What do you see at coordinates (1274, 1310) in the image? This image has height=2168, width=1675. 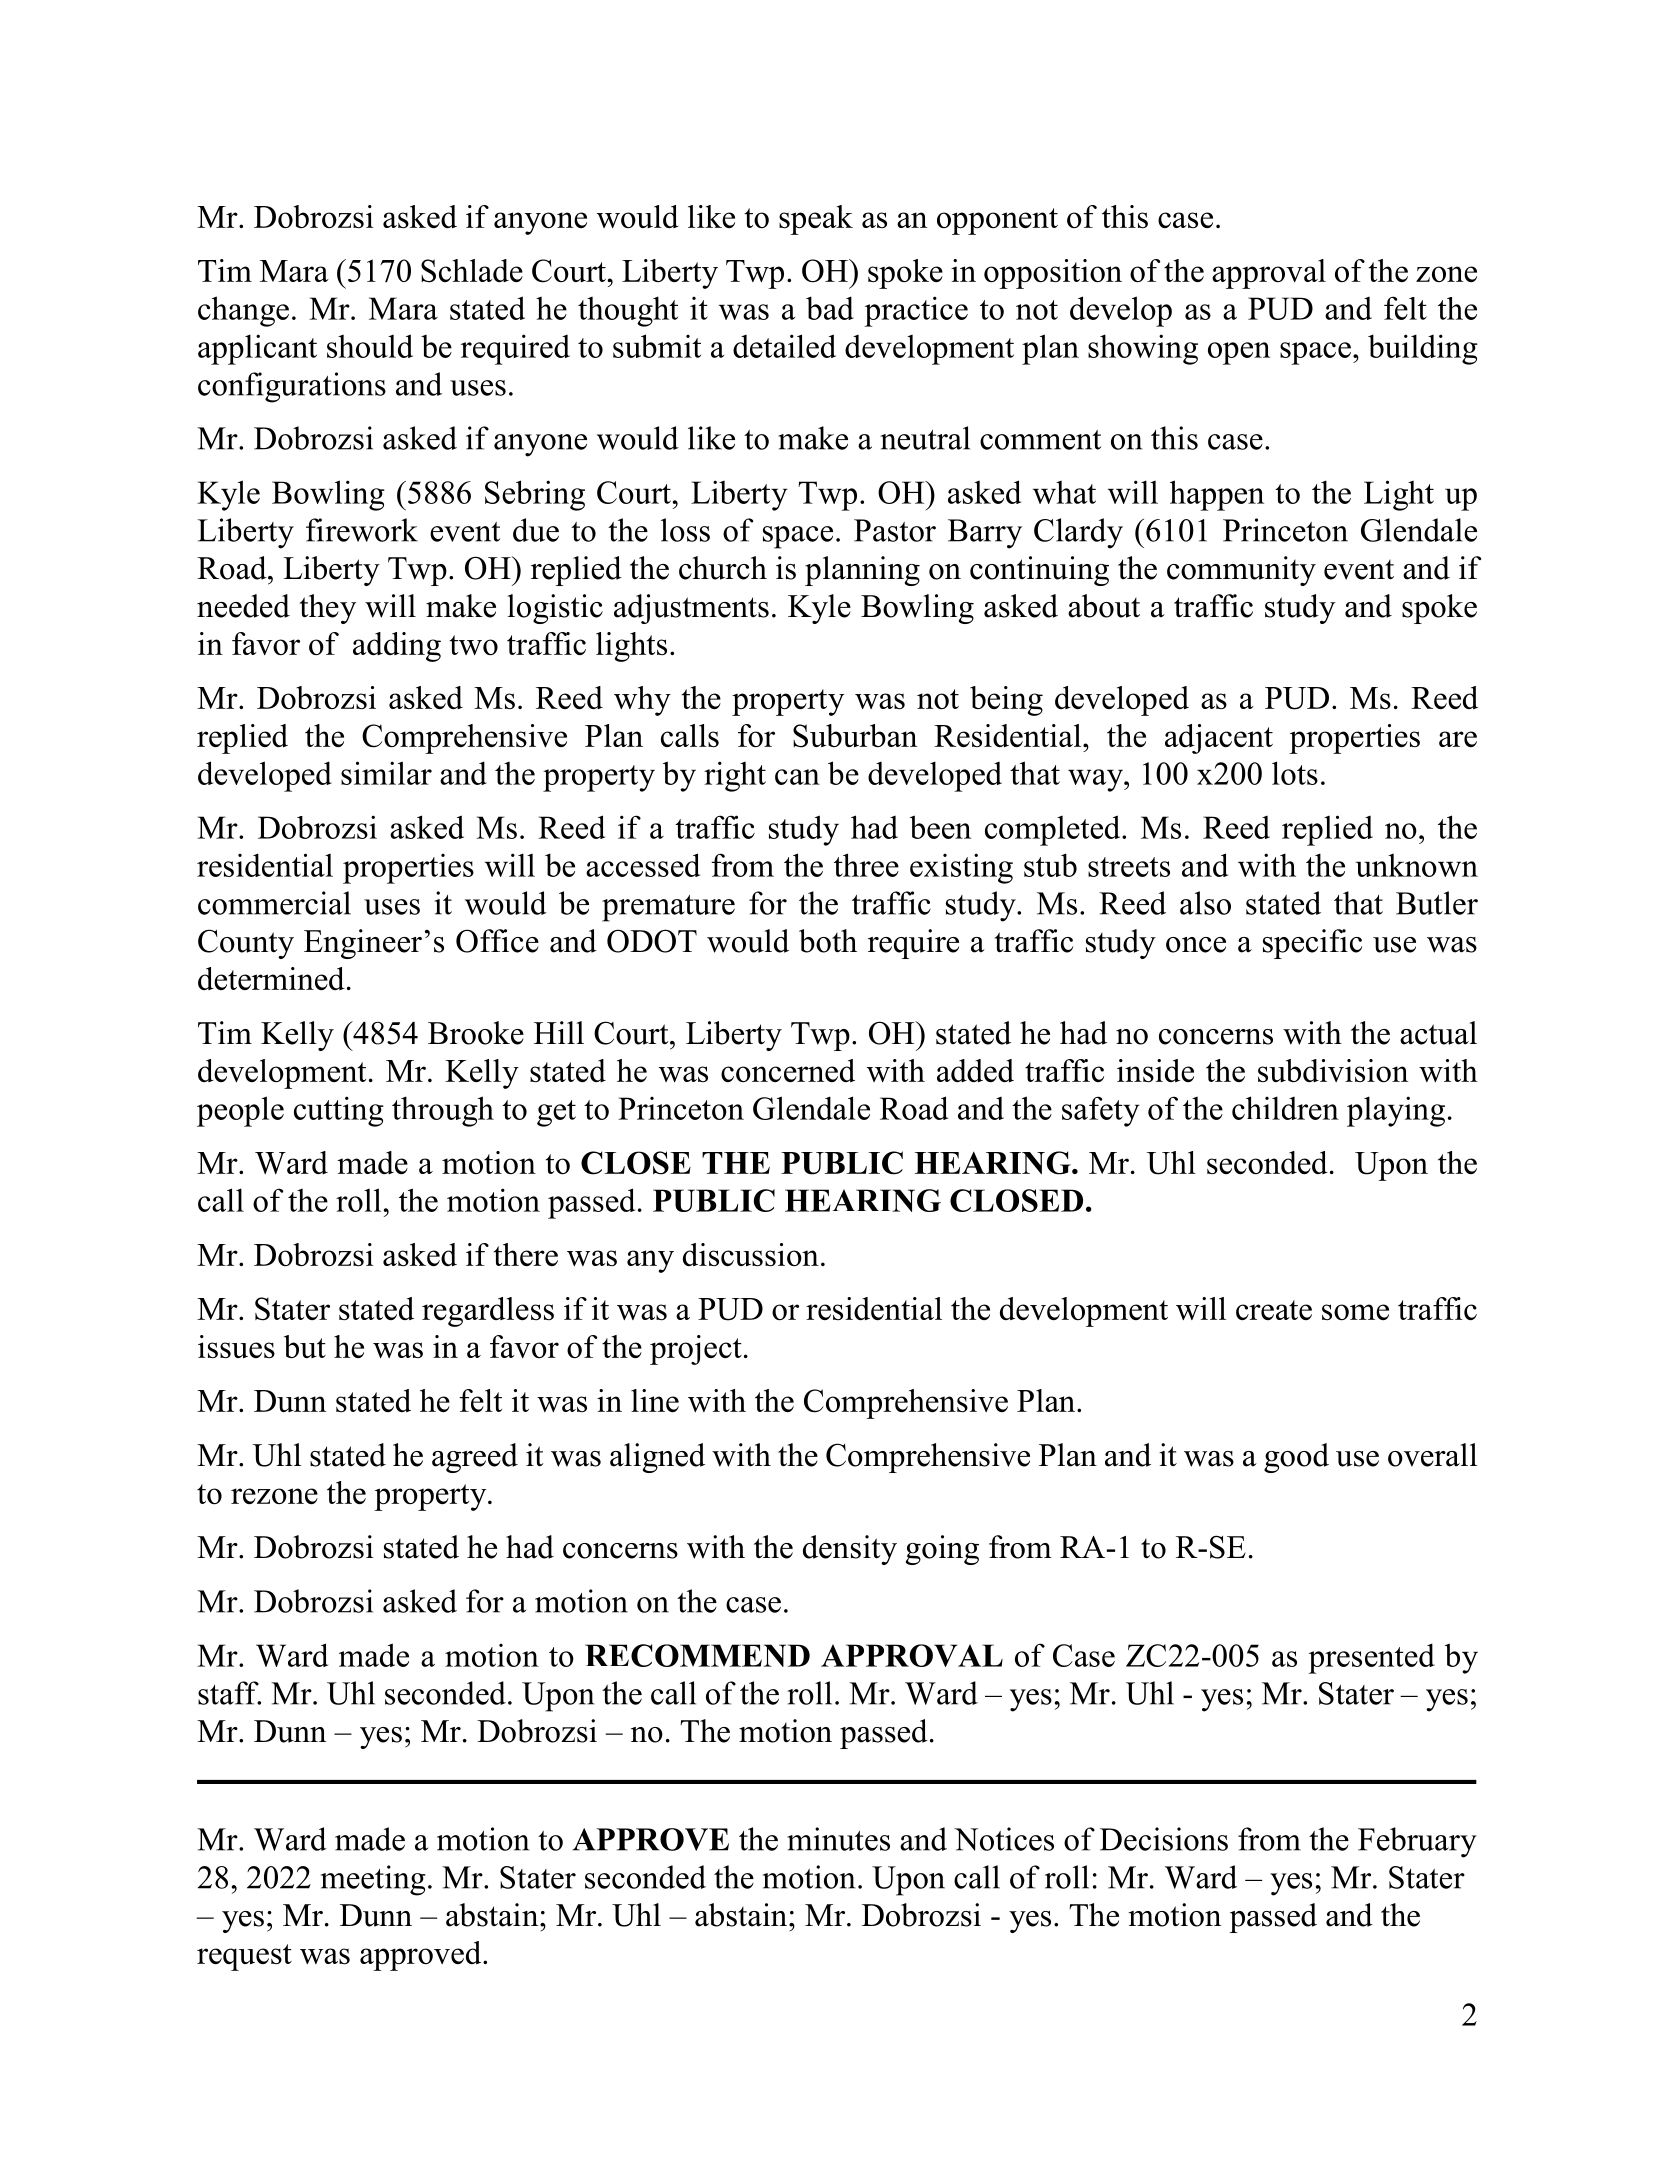 I see `create` at bounding box center [1274, 1310].
